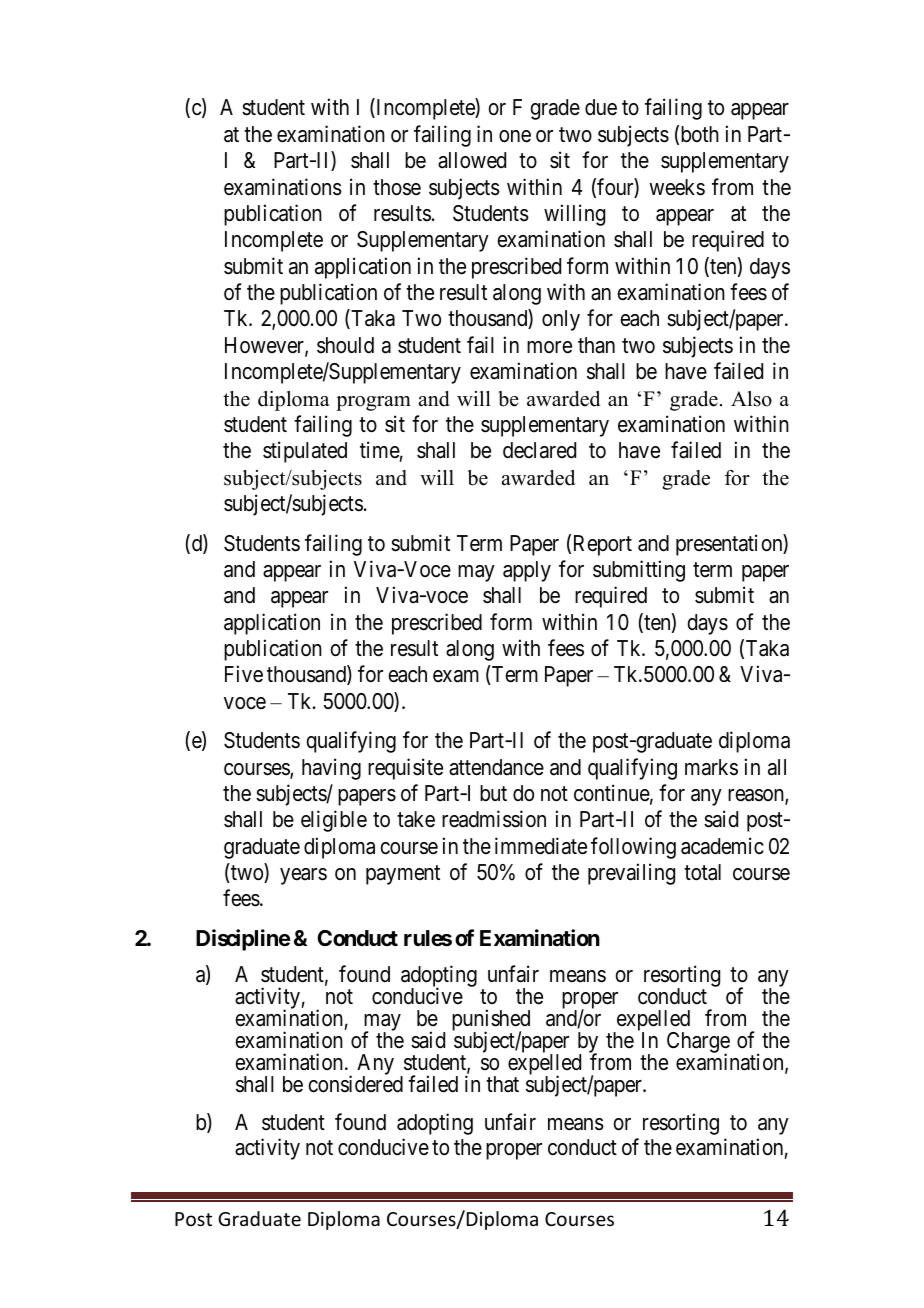 Image resolution: width=924 pixels, height=1308 pixels. I want to click on apply, so click(527, 571).
